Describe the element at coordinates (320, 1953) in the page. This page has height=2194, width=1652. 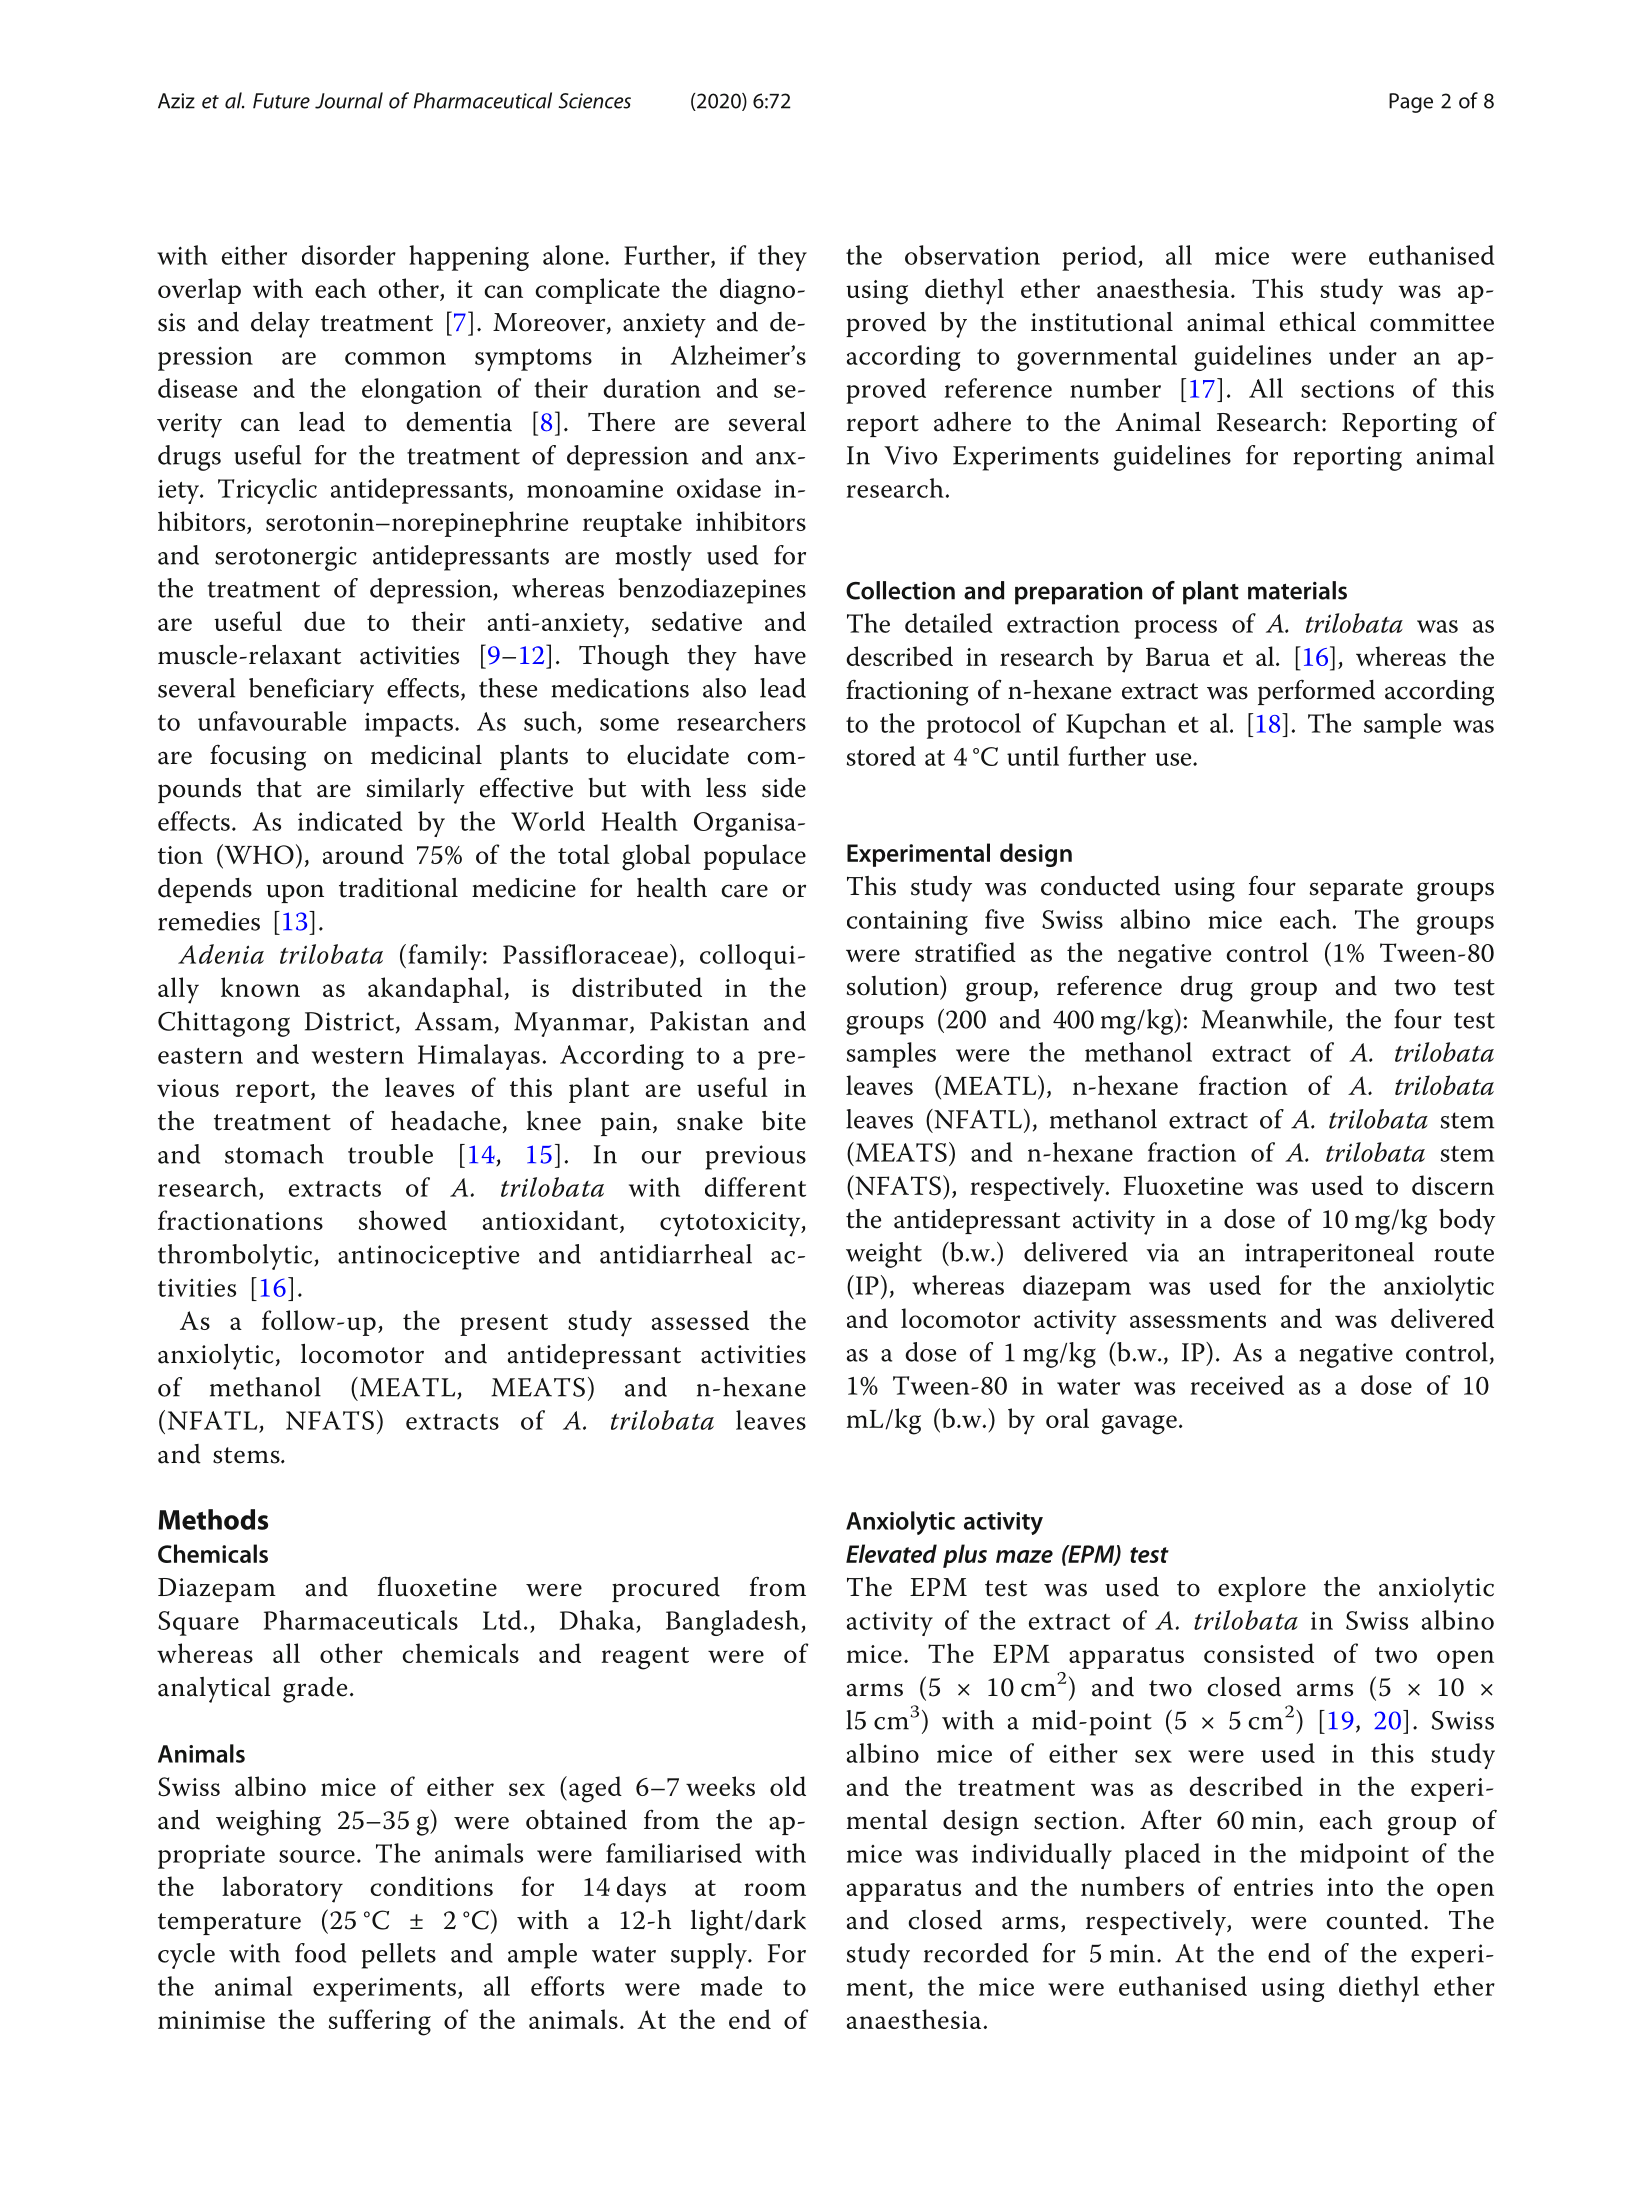
I see `food` at that location.
